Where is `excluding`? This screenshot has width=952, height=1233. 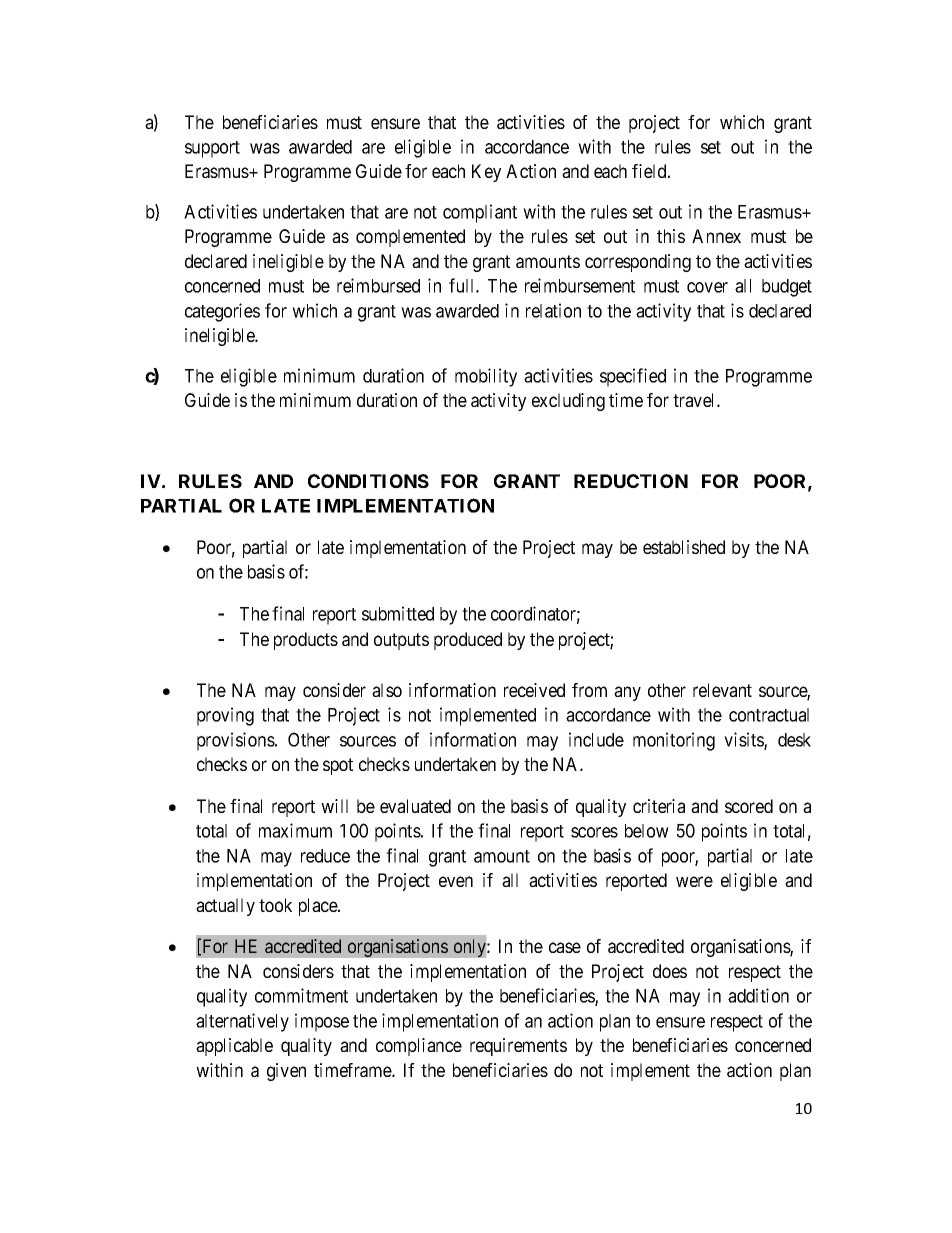 excluding is located at coordinates (568, 402).
